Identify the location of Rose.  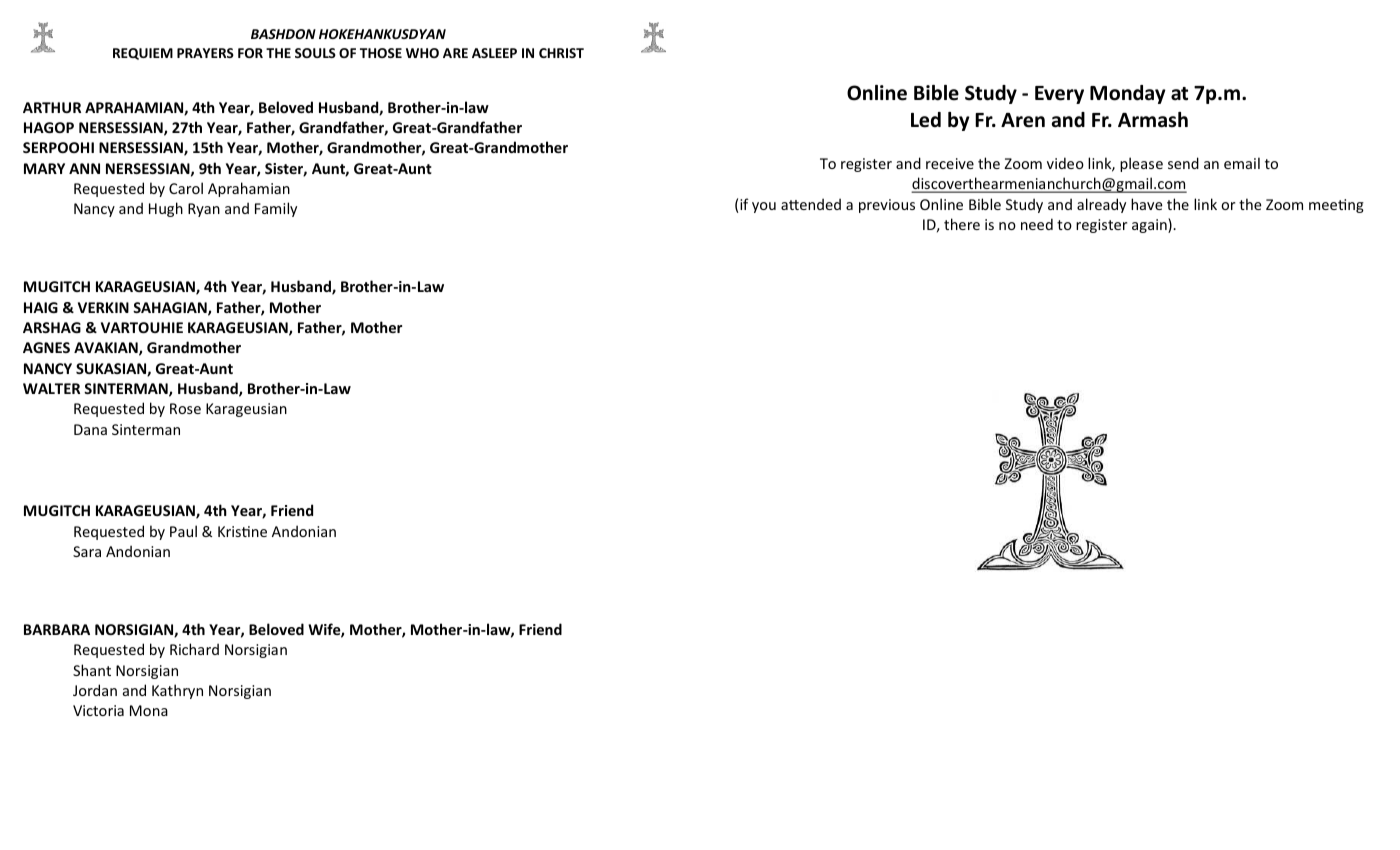
(185, 408).
